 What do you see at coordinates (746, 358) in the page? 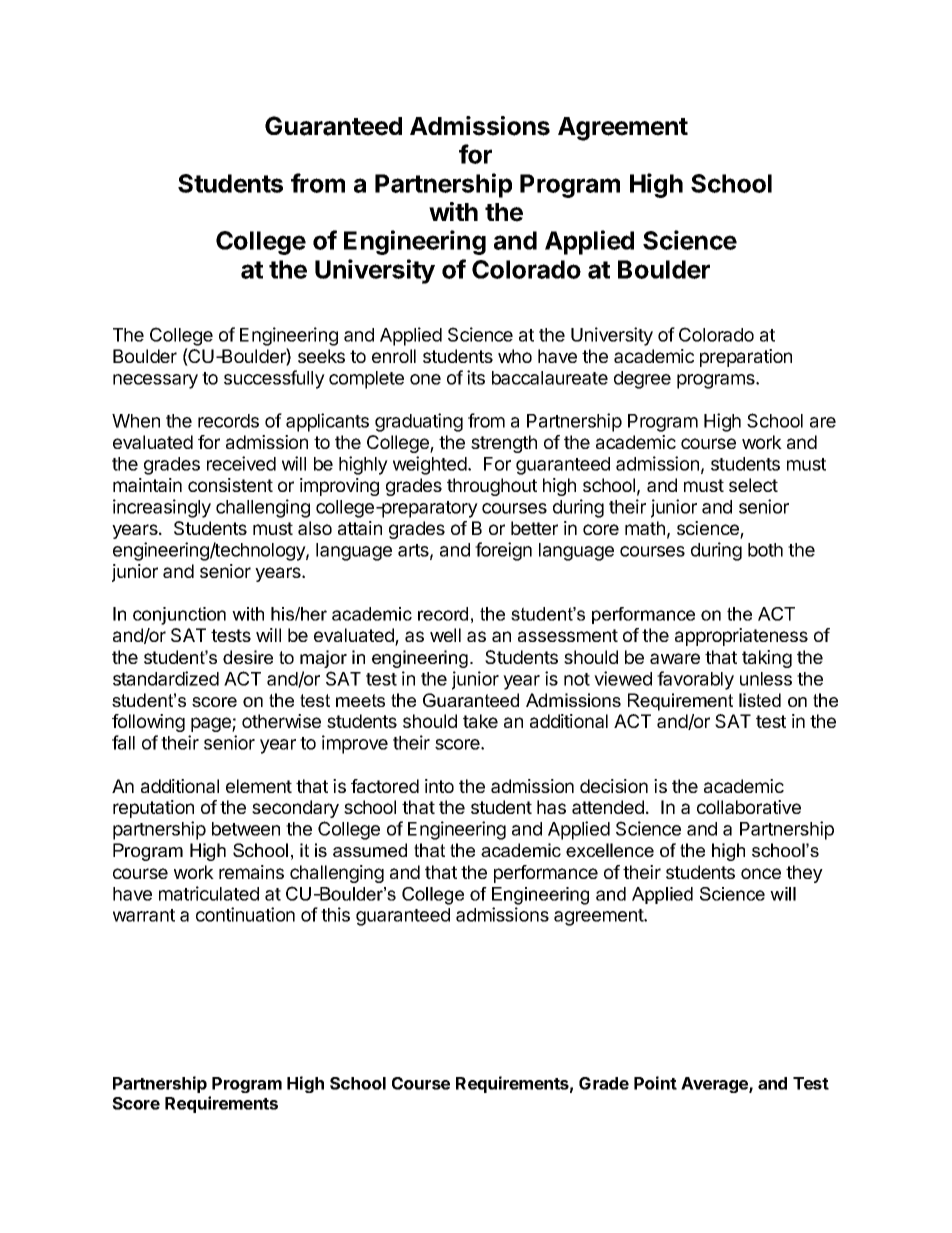
I see `preparation` at bounding box center [746, 358].
